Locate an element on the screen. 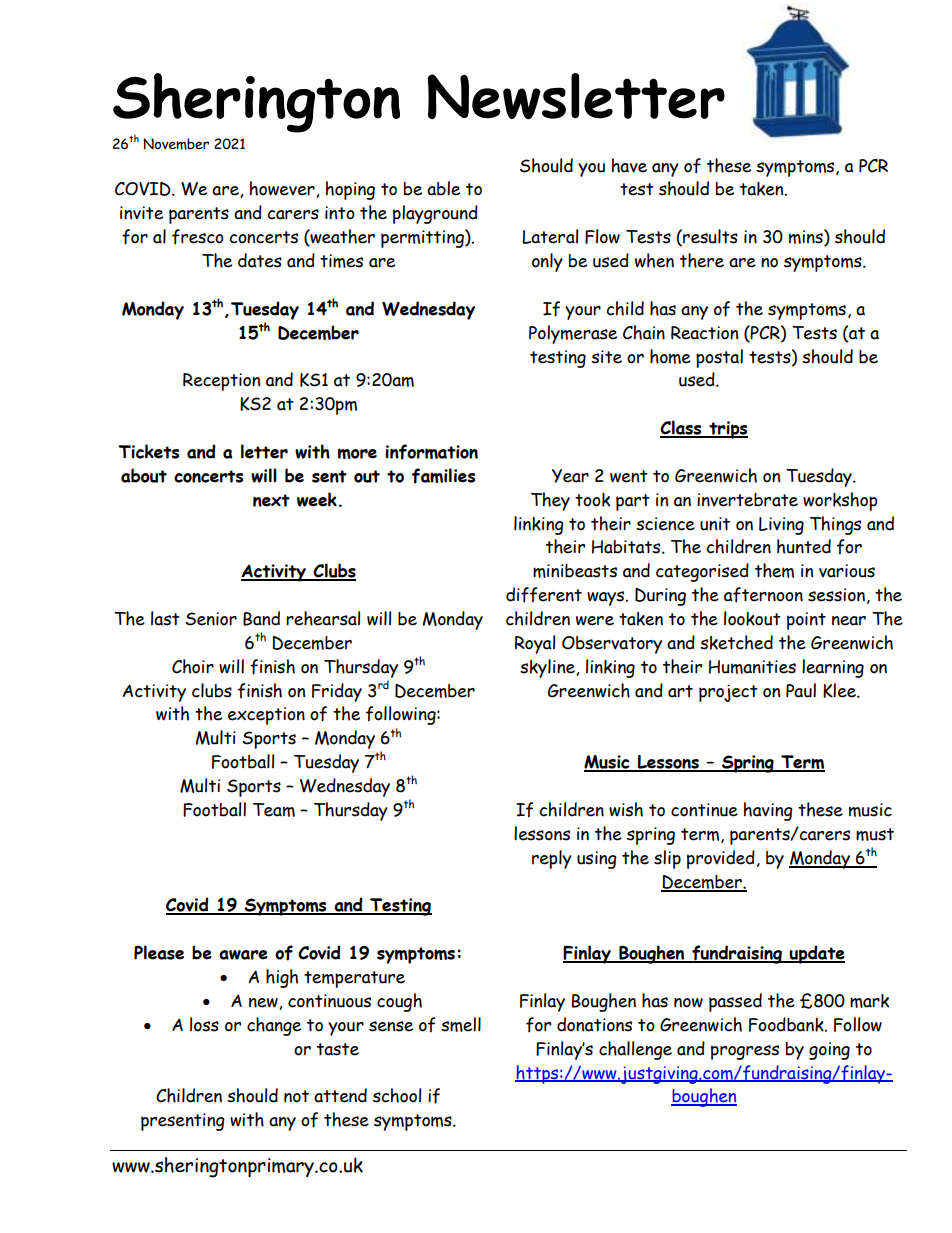 This screenshot has width=952, height=1233. information is located at coordinates (431, 452).
